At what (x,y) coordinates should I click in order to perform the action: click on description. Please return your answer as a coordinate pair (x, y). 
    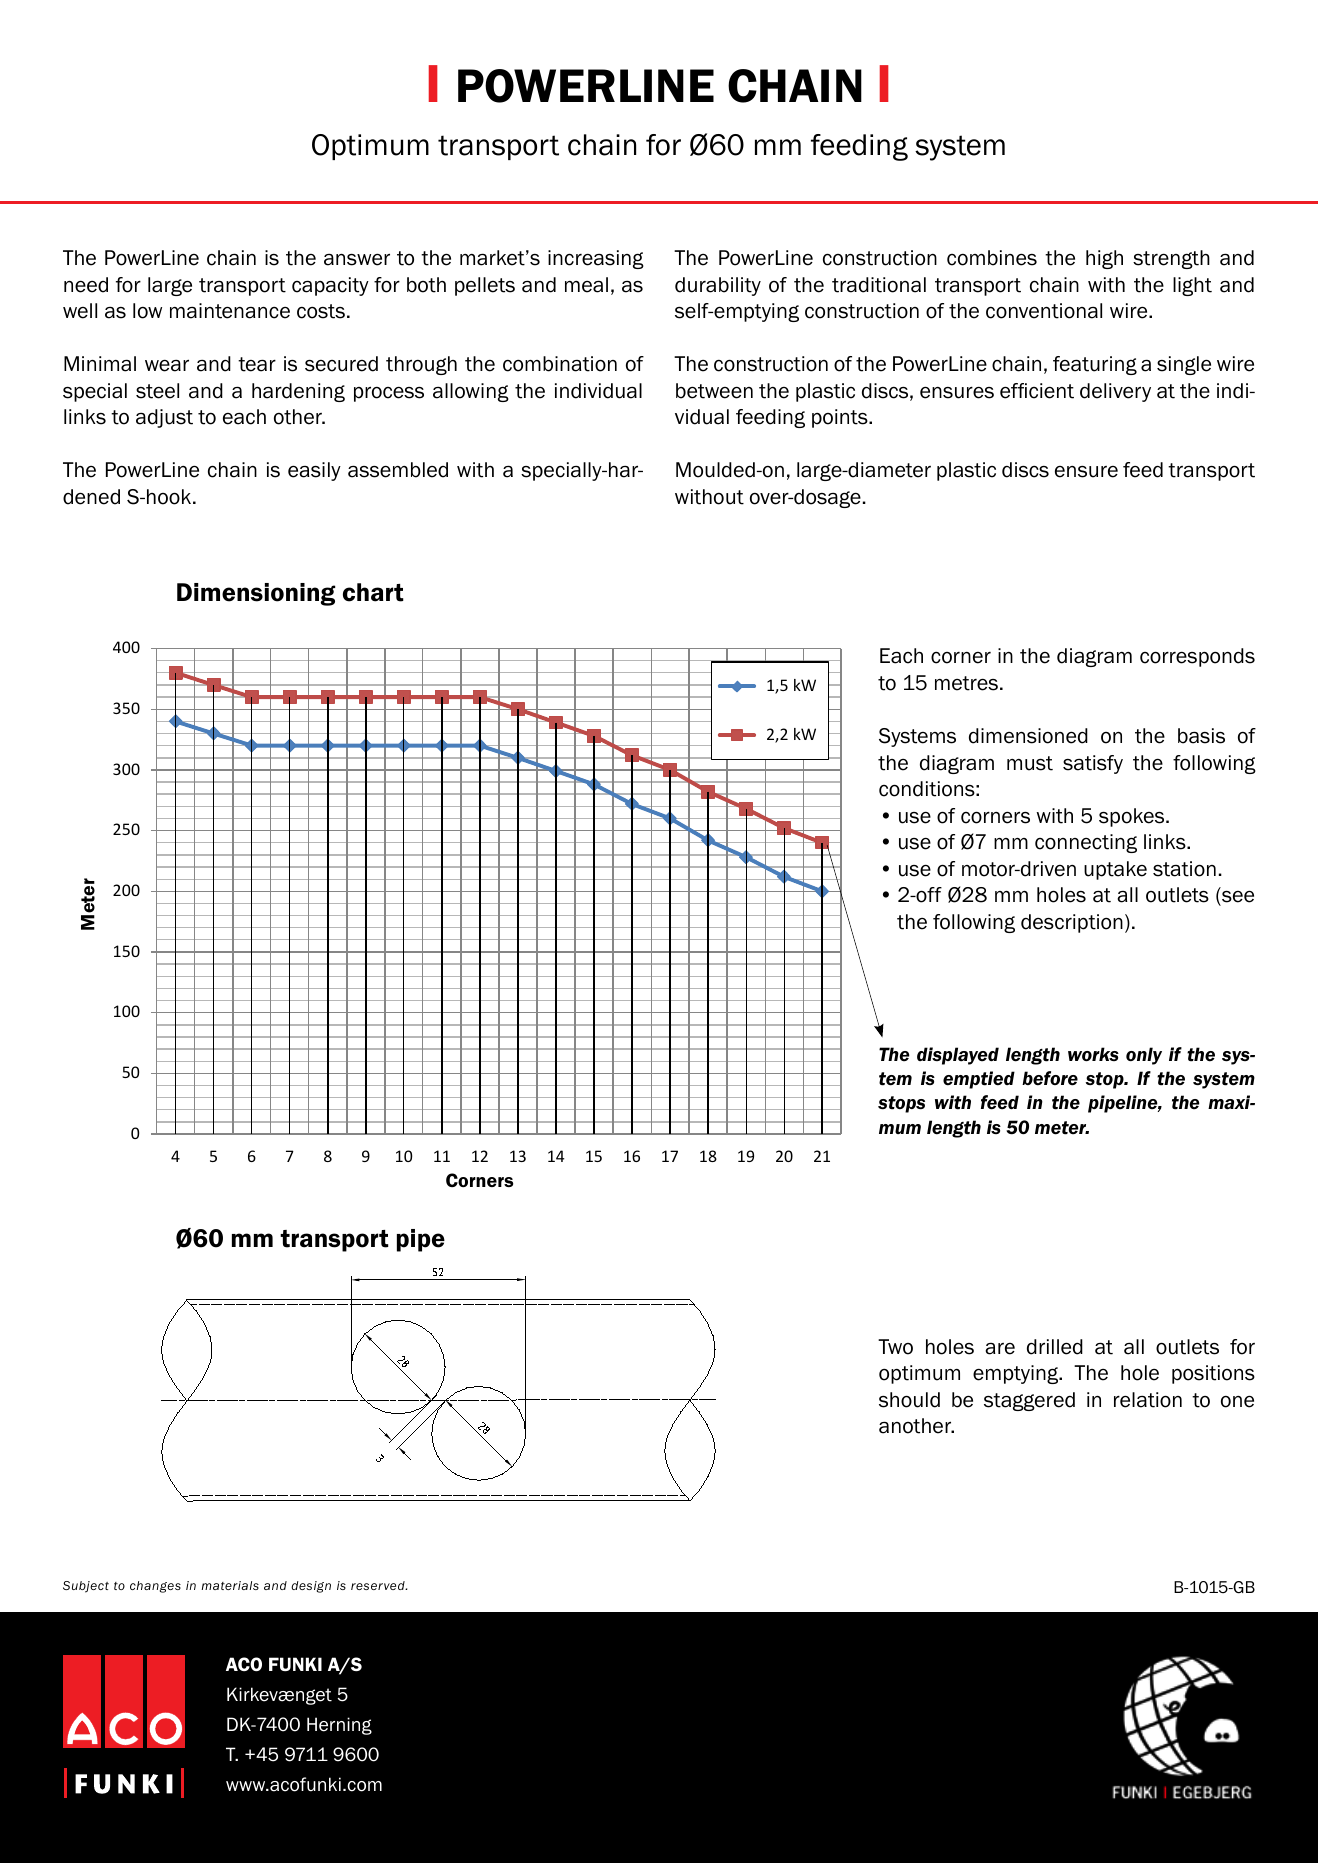
    Looking at the image, I should click on (1072, 923).
